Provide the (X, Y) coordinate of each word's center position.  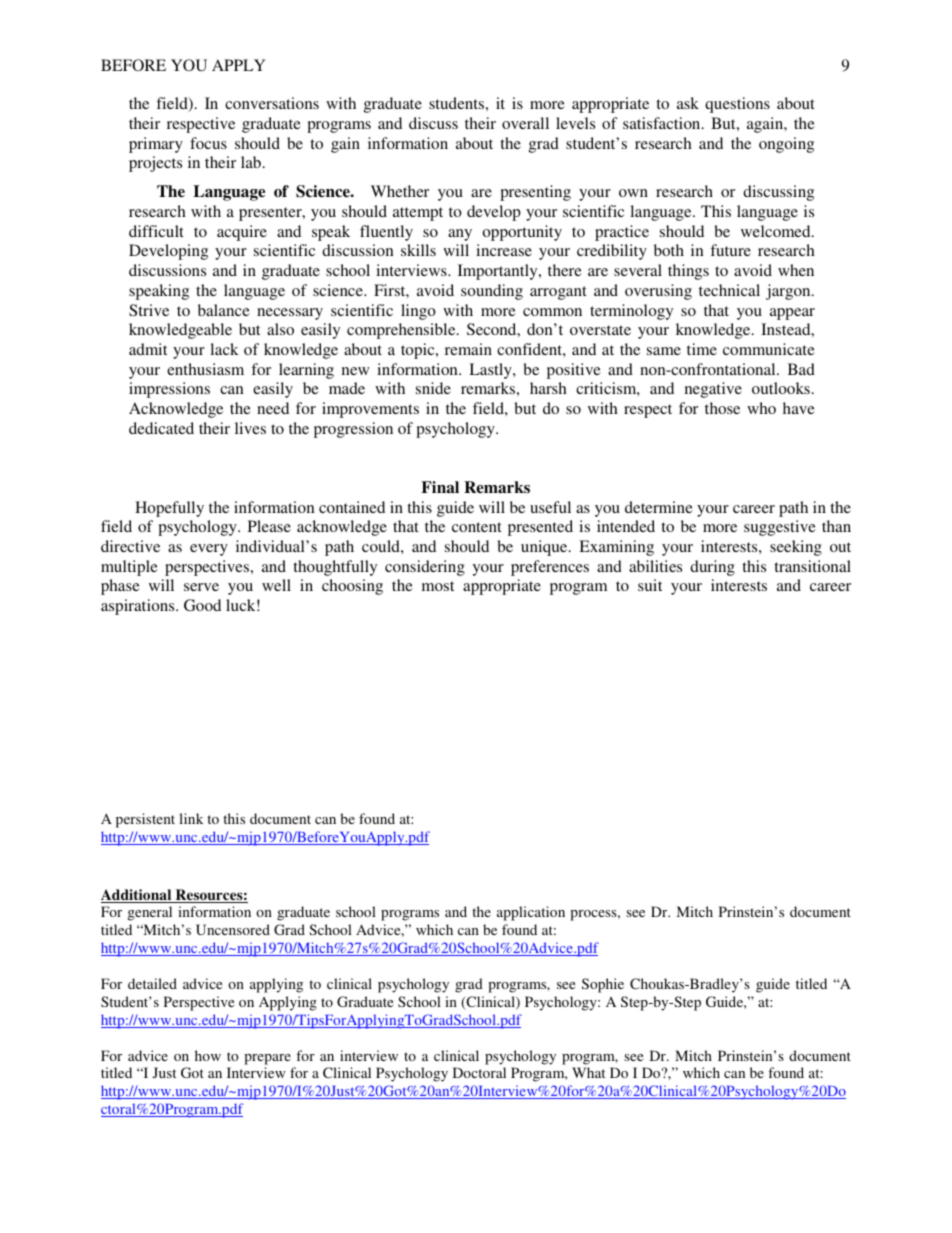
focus (208, 143)
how (208, 1055)
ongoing (786, 145)
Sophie (603, 985)
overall (525, 123)
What (588, 1072)
